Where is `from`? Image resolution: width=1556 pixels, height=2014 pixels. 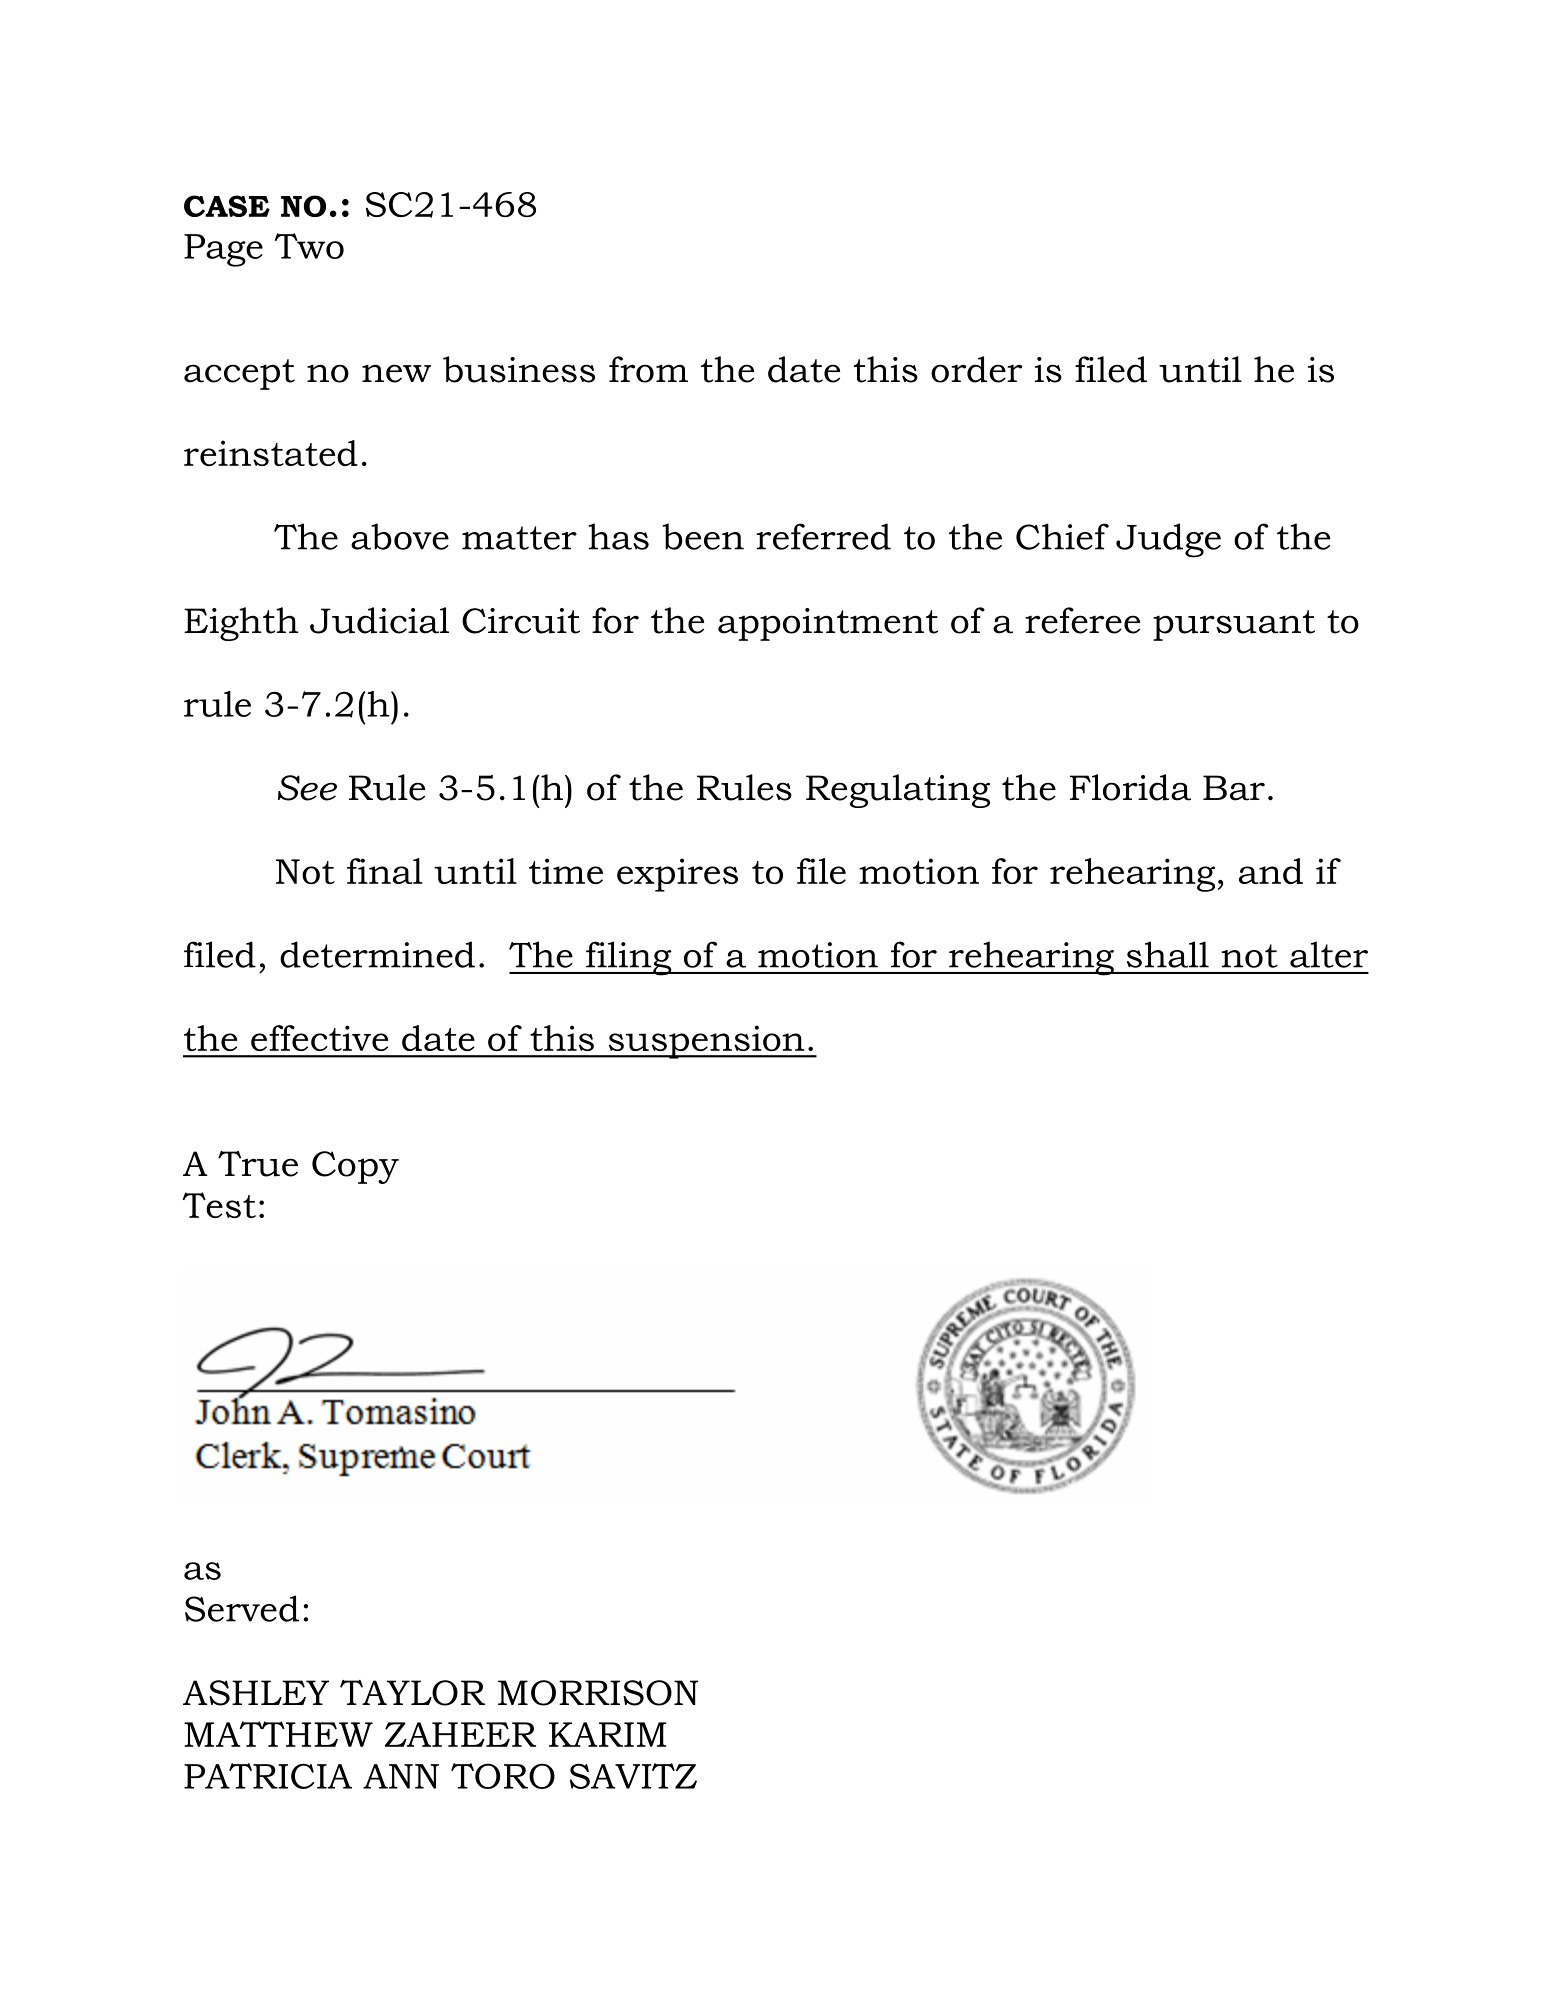
from is located at coordinates (648, 369).
